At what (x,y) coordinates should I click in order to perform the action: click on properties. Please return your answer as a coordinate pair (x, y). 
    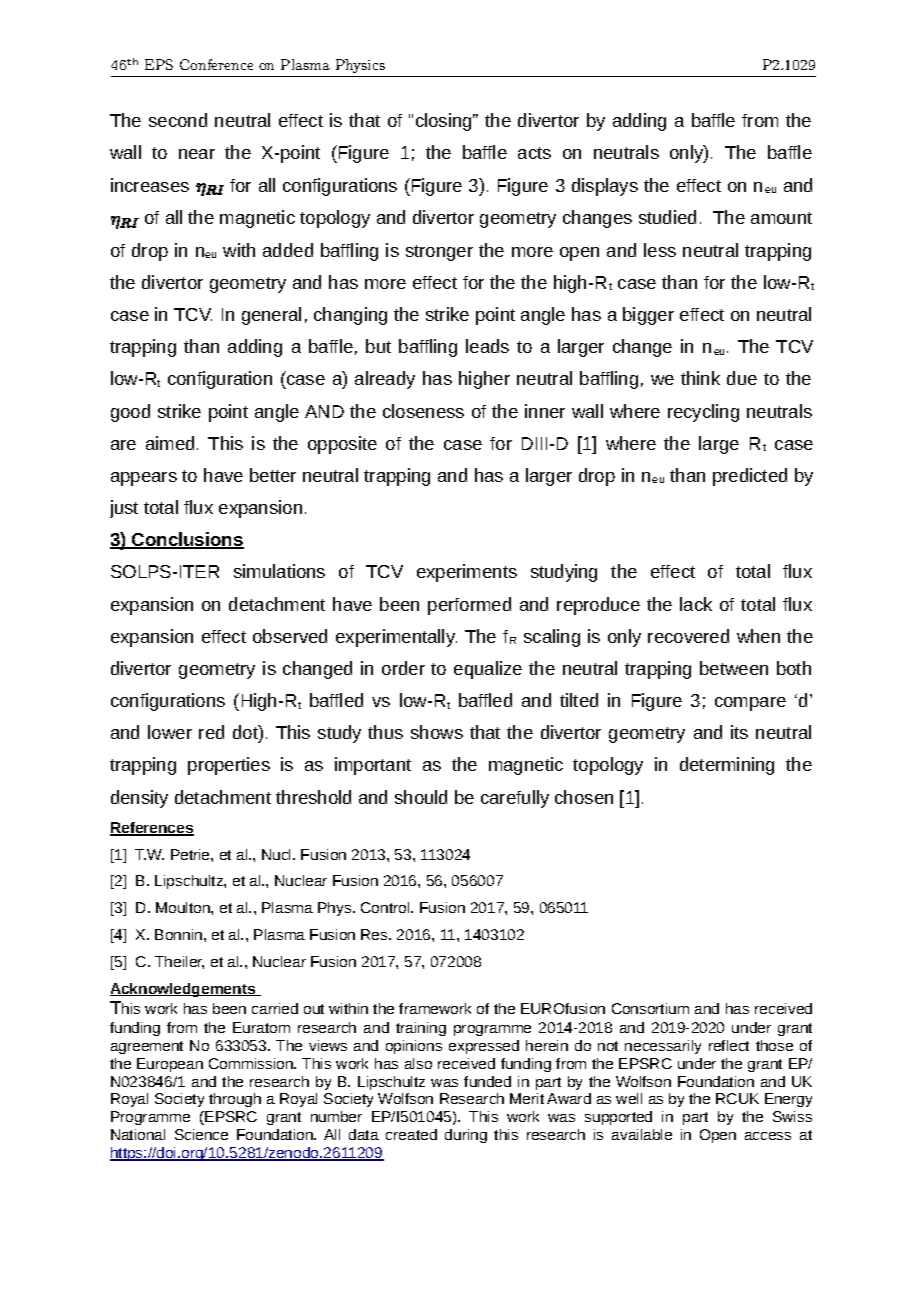
    Looking at the image, I should click on (229, 766).
